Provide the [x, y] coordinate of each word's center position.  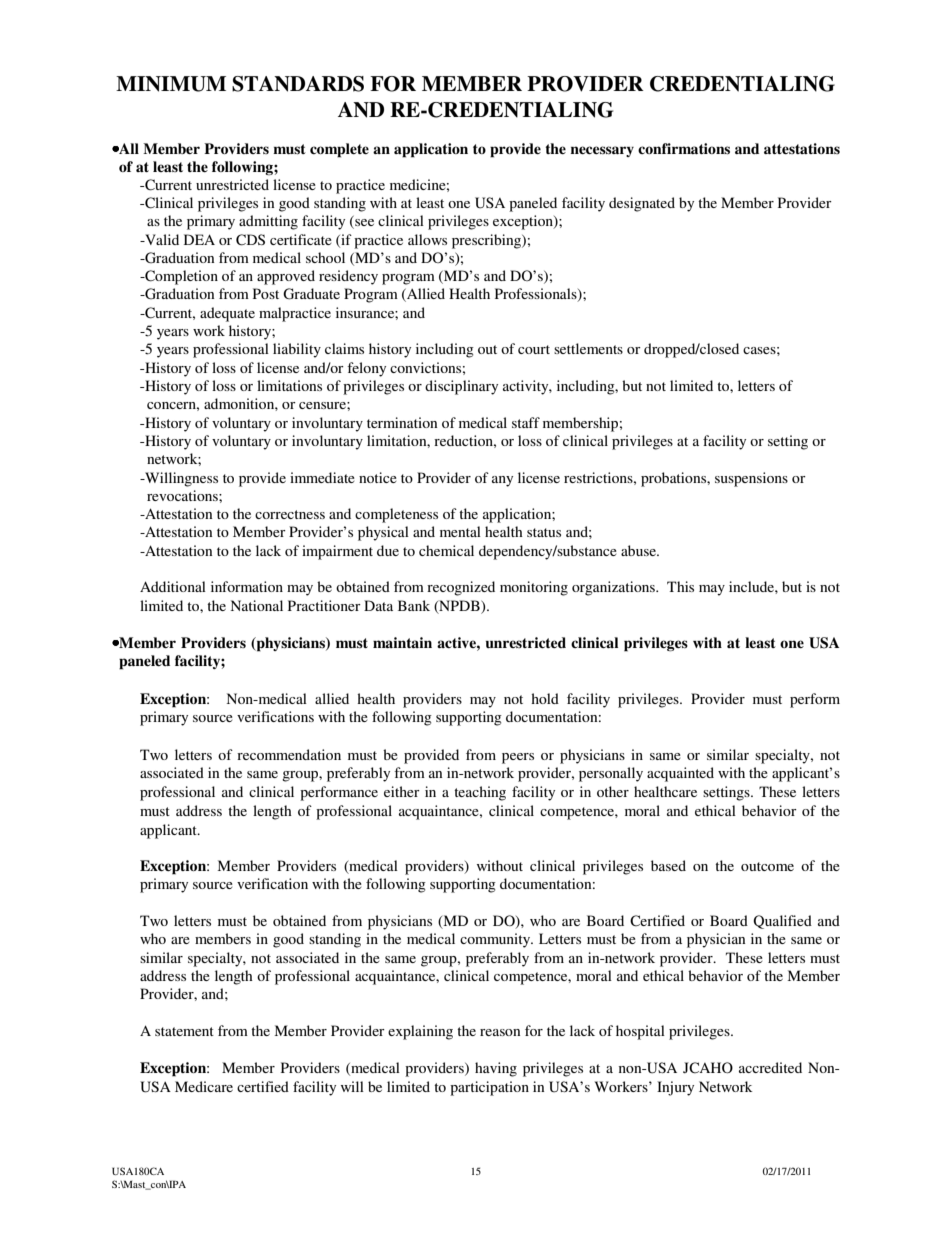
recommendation [289, 754]
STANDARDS [298, 84]
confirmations [684, 149]
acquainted [680, 774]
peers [518, 758]
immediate [322, 477]
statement [184, 1031]
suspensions [751, 479]
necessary [602, 151]
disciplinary [461, 387]
